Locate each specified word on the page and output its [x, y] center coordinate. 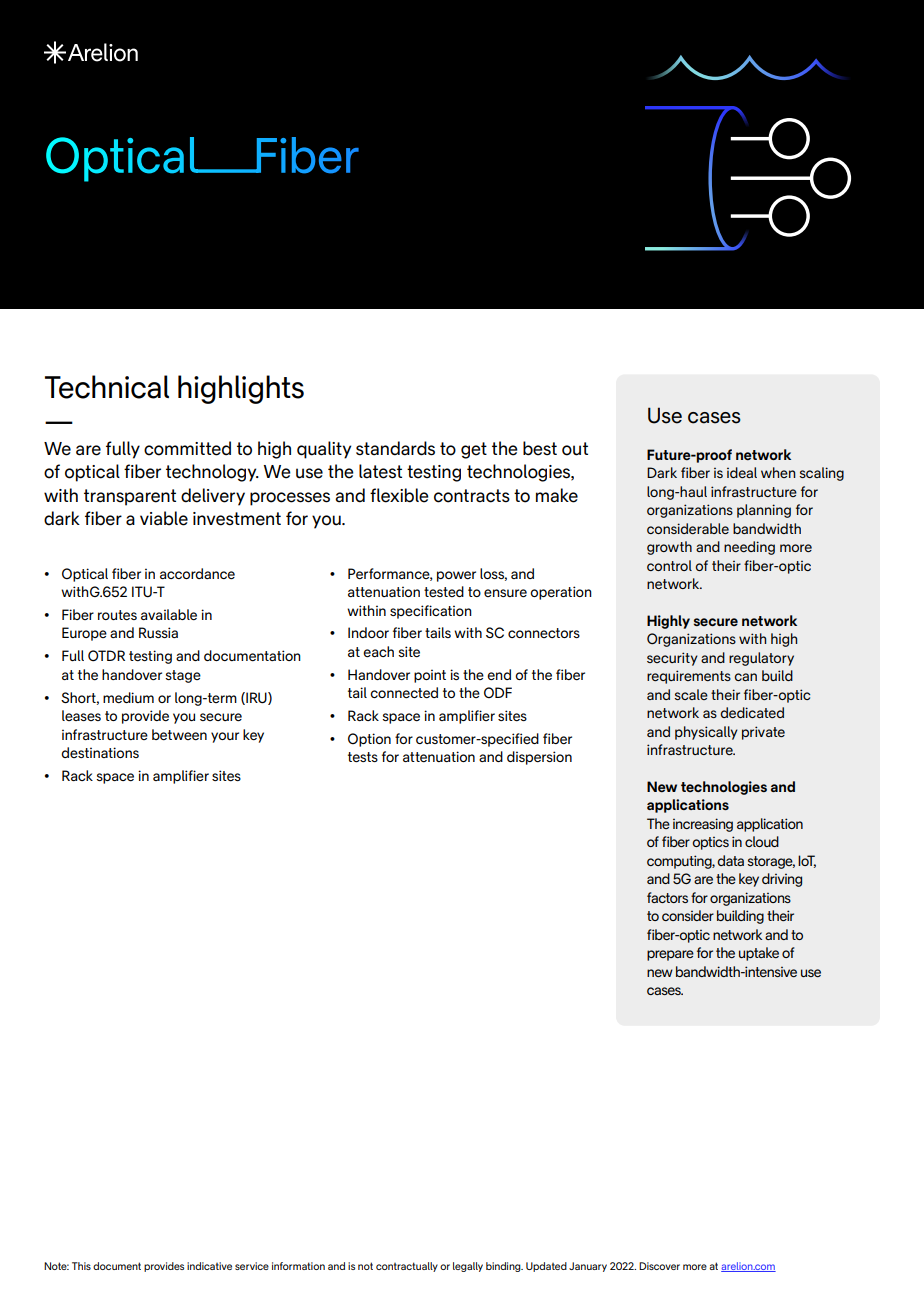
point [430, 676]
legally [468, 1267]
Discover [659, 1266]
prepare [670, 955]
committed [187, 448]
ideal [742, 472]
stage [183, 676]
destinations [100, 752]
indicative [209, 1266]
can [745, 677]
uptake [759, 954]
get [474, 450]
